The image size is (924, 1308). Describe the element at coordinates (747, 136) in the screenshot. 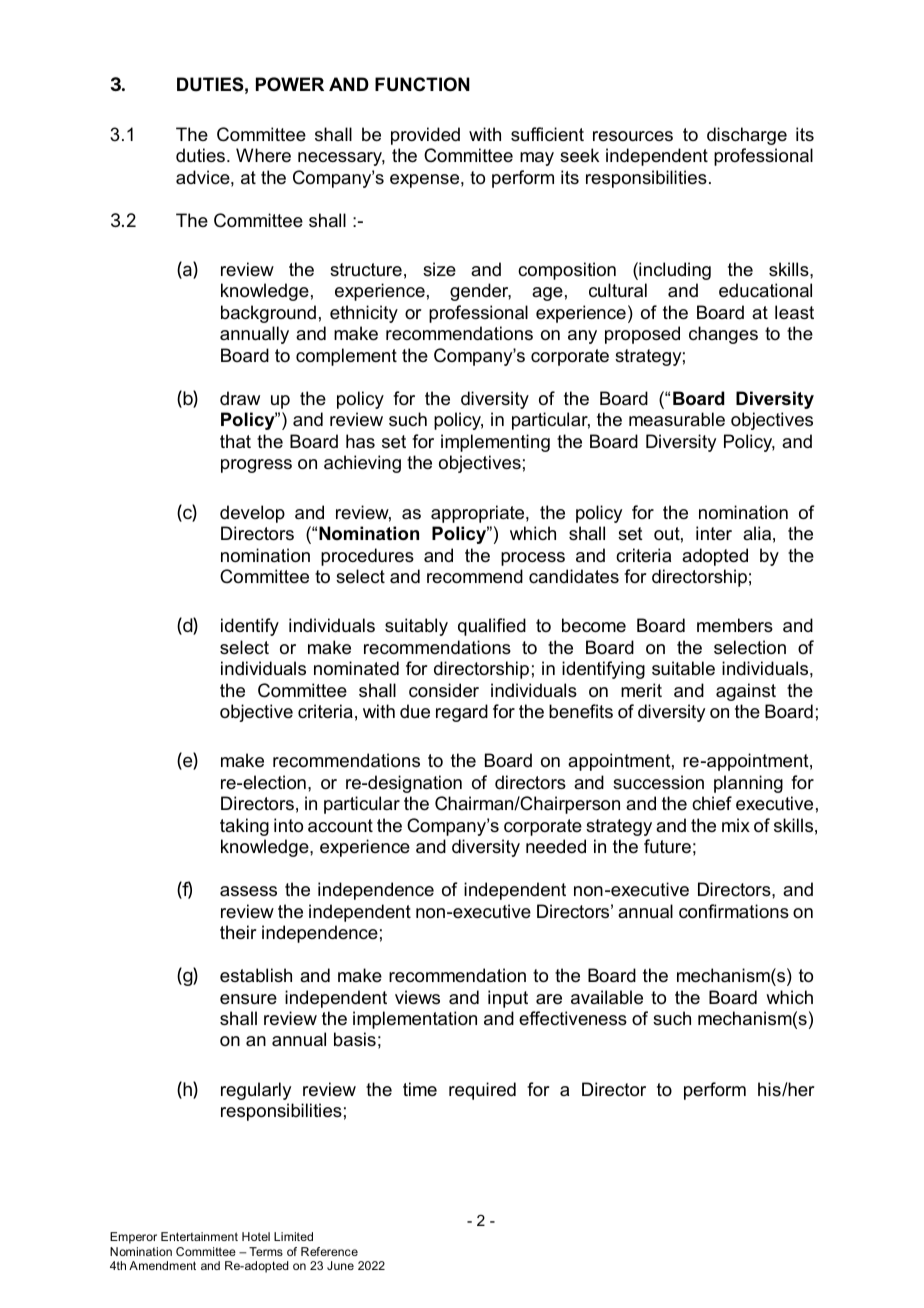

I see `discharge` at that location.
